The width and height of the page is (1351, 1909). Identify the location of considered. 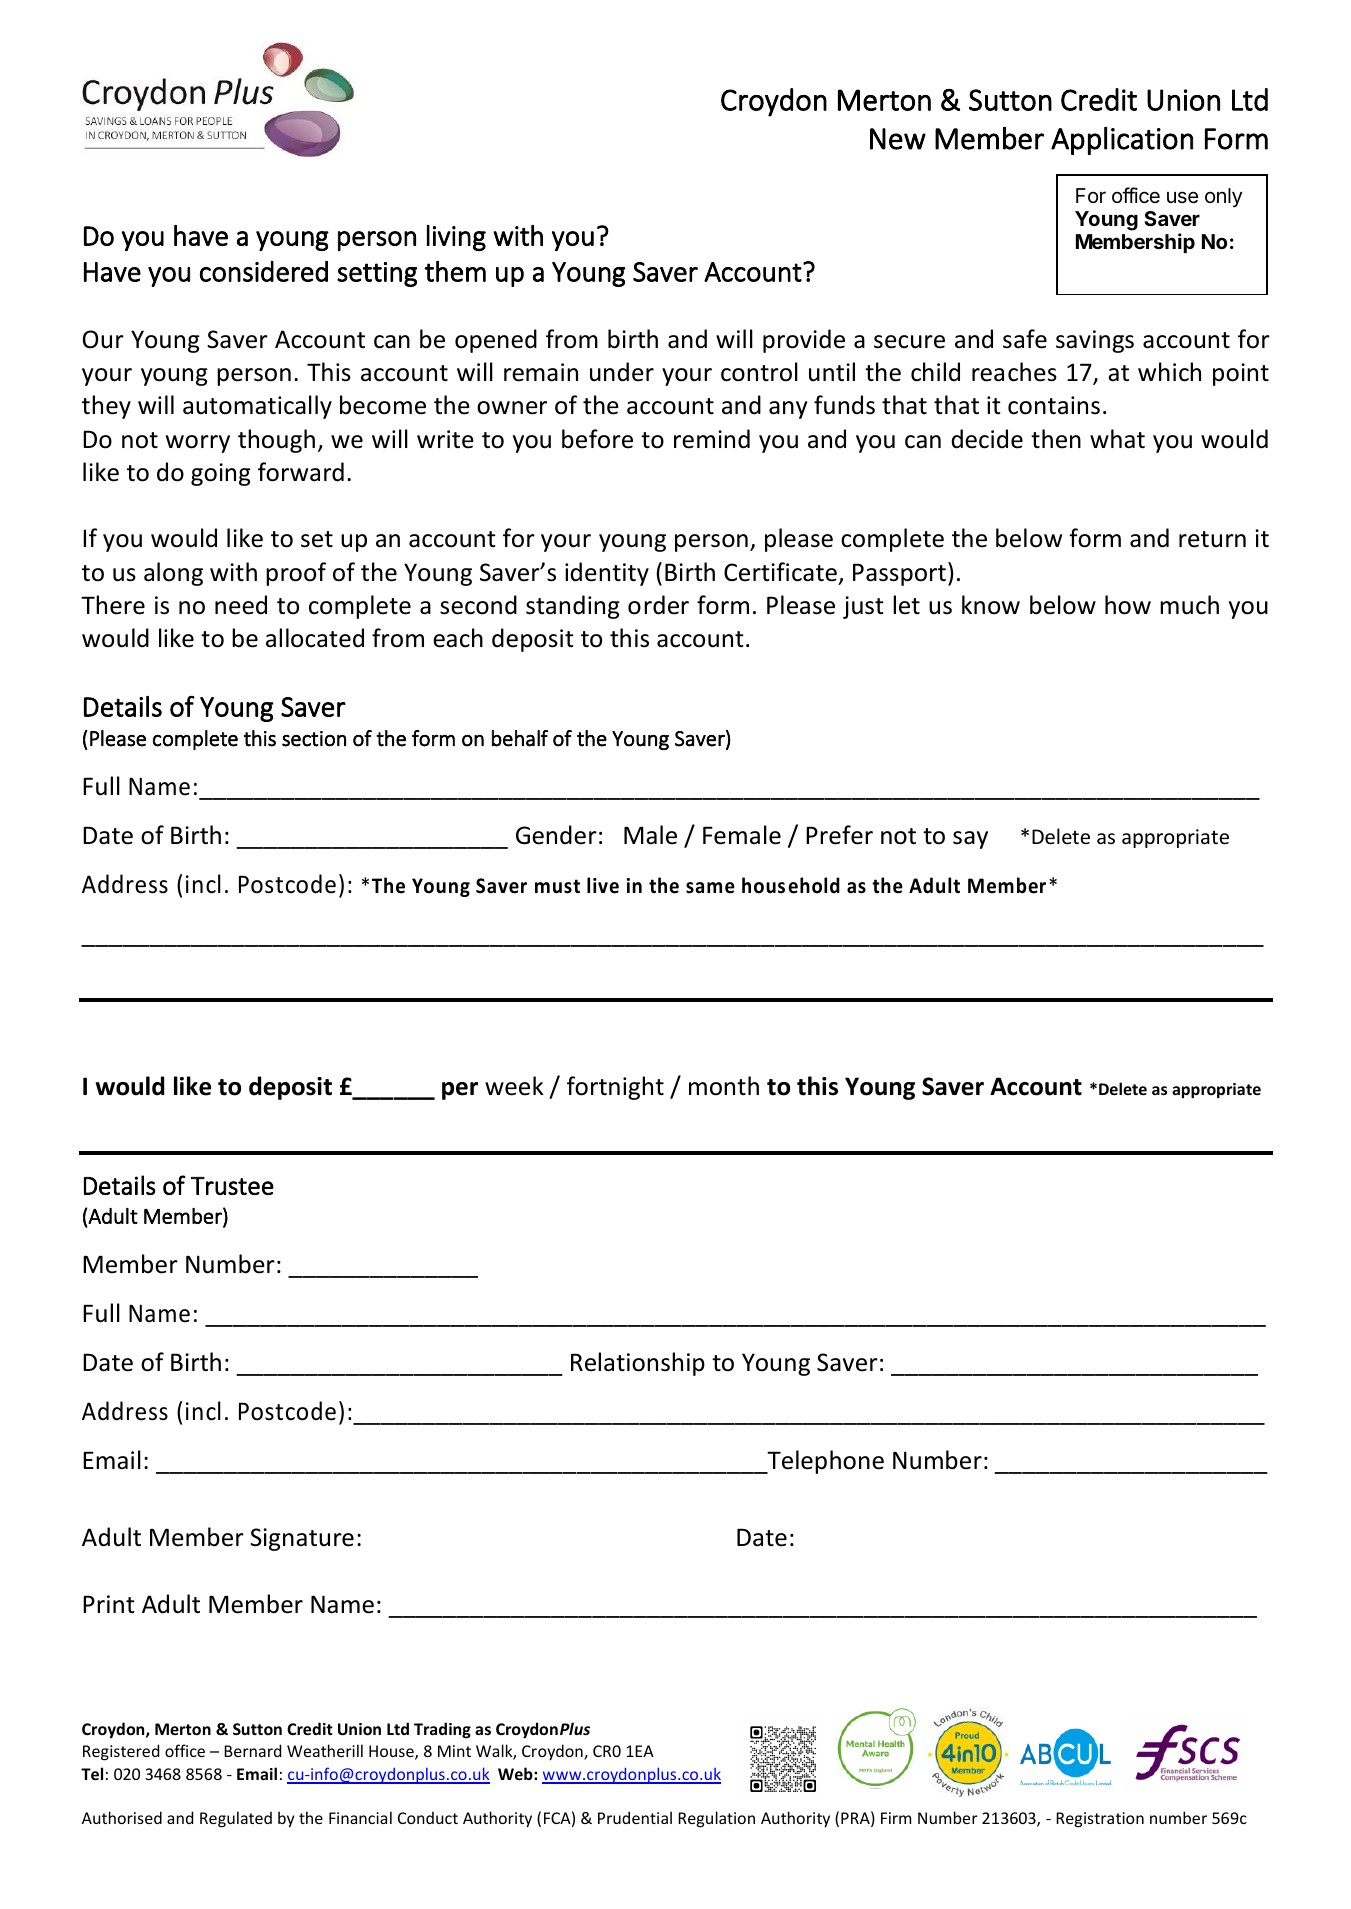
(264, 271).
